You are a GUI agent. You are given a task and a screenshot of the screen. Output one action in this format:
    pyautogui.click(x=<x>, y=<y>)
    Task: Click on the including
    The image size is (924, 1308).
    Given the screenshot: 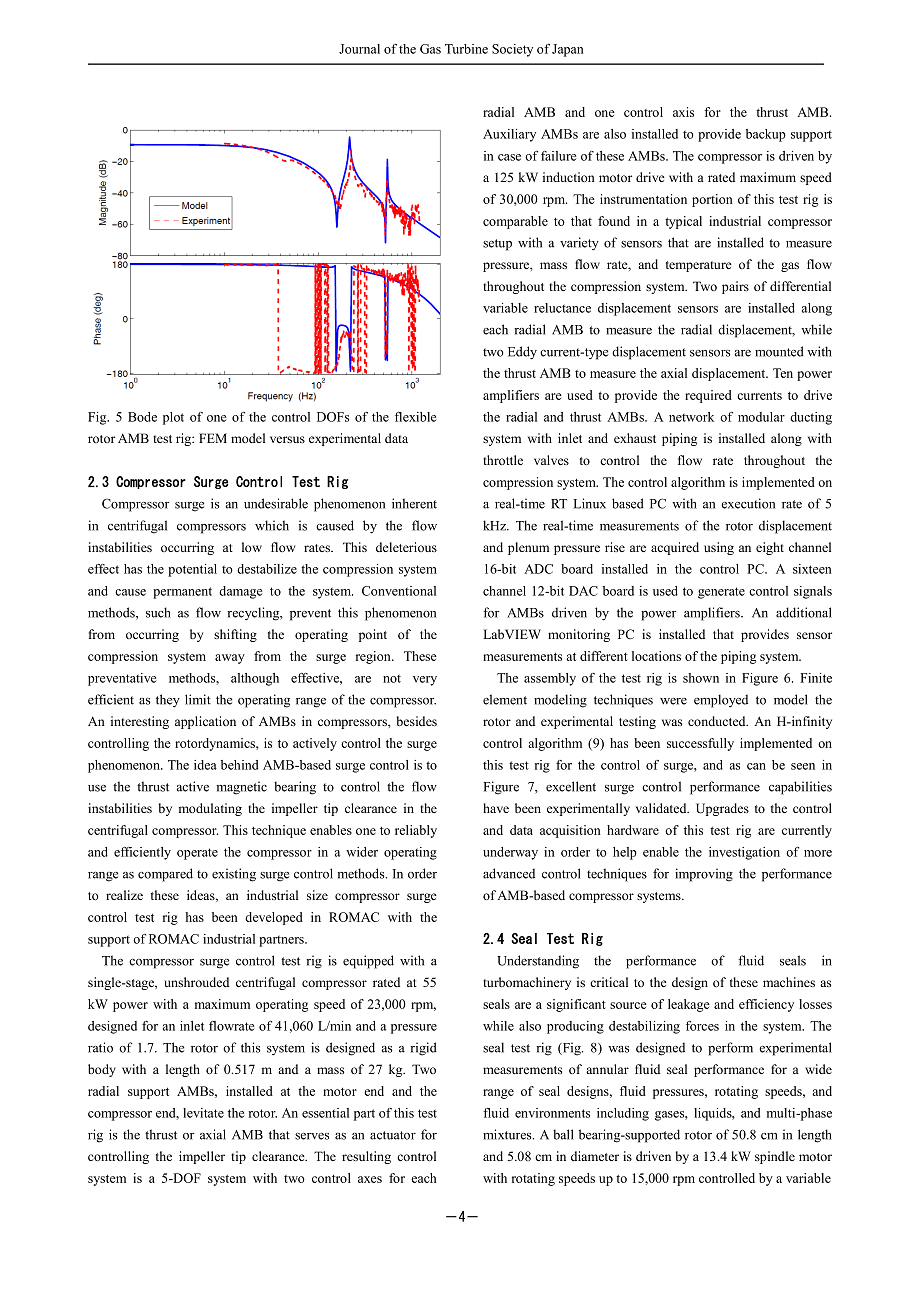 What is the action you would take?
    pyautogui.click(x=623, y=1114)
